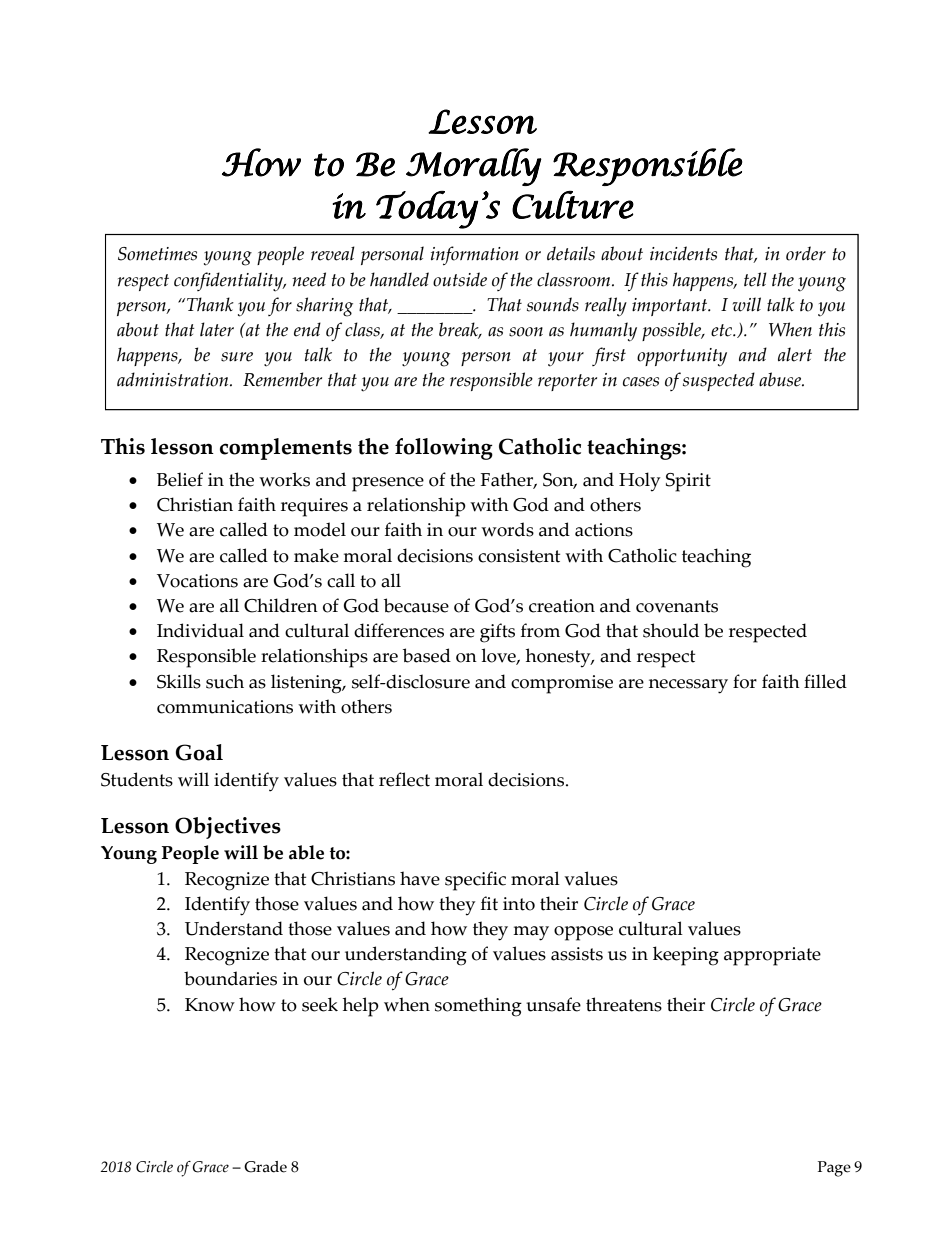 Image resolution: width=952 pixels, height=1233 pixels. What do you see at coordinates (157, 254) in the screenshot?
I see `Sometimes` at bounding box center [157, 254].
